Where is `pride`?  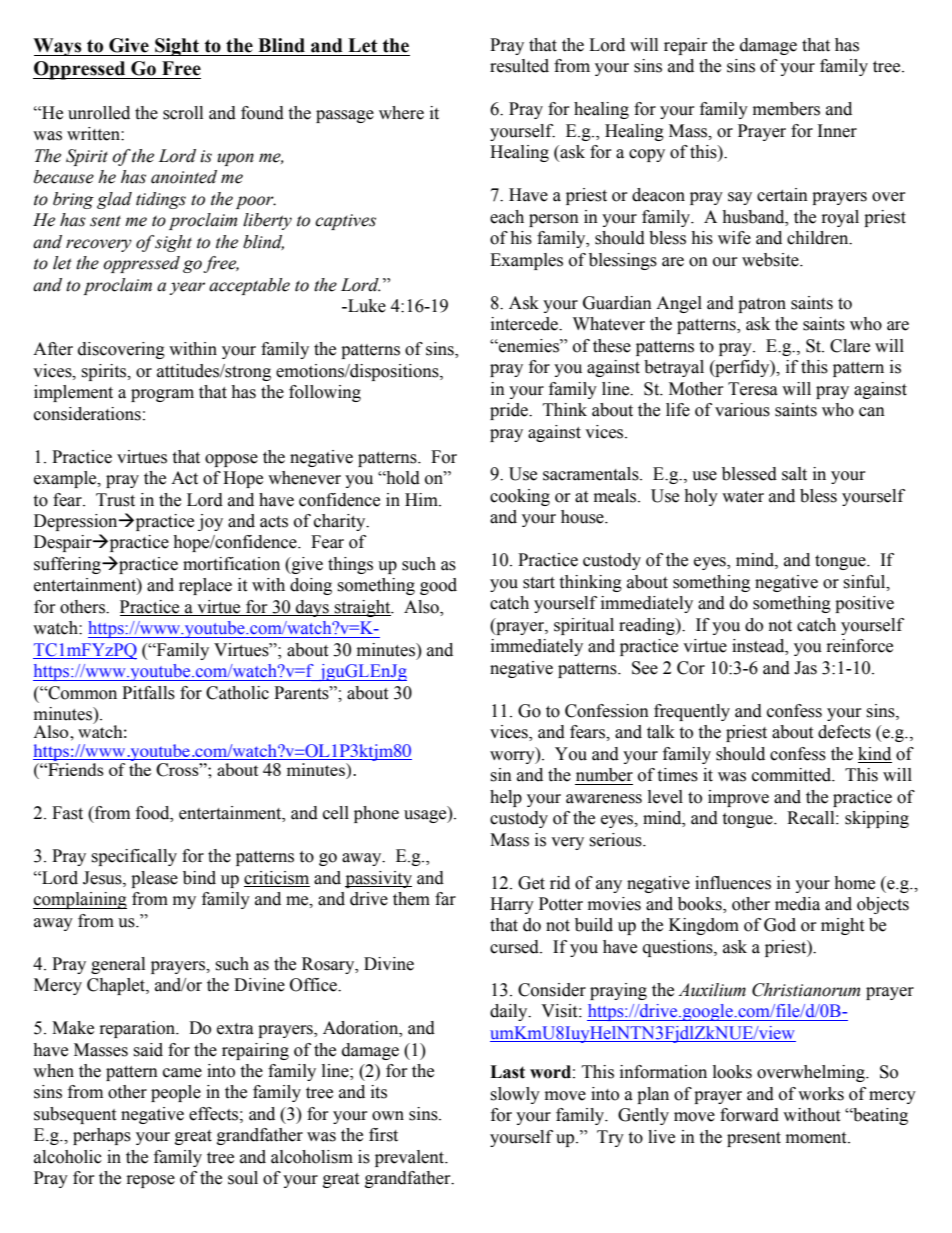
pride is located at coordinates (510, 411).
